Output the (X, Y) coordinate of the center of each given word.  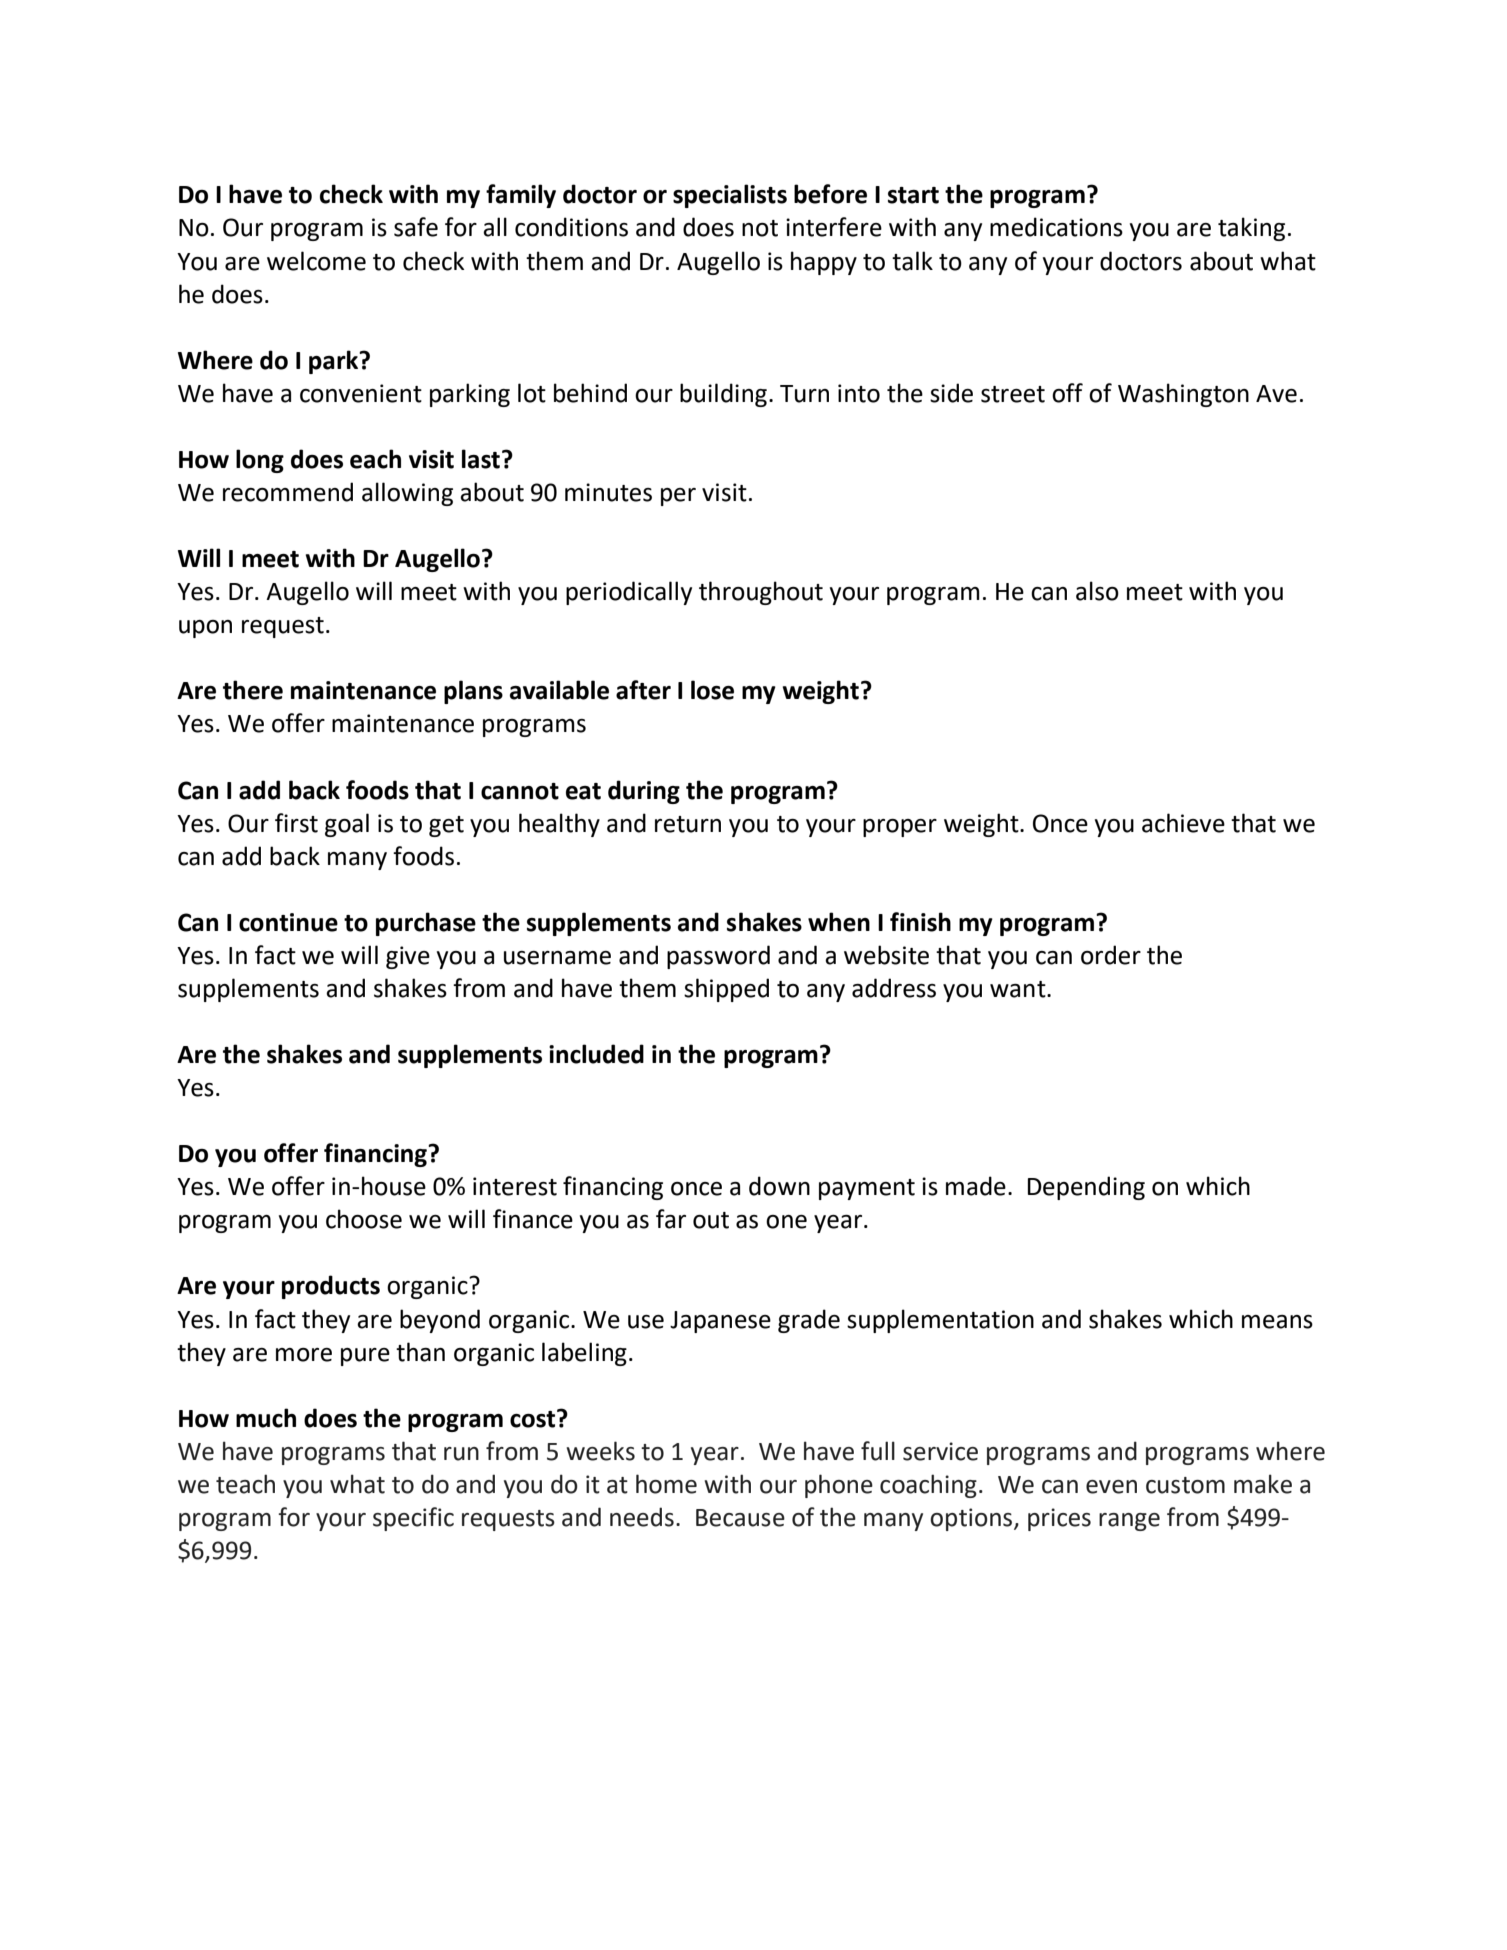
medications (1056, 227)
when (839, 922)
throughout (761, 593)
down (779, 1186)
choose (364, 1219)
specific (413, 1519)
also (1097, 591)
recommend (288, 492)
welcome (316, 261)
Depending (1086, 1188)
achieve (1183, 823)
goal (347, 825)
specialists (730, 196)
